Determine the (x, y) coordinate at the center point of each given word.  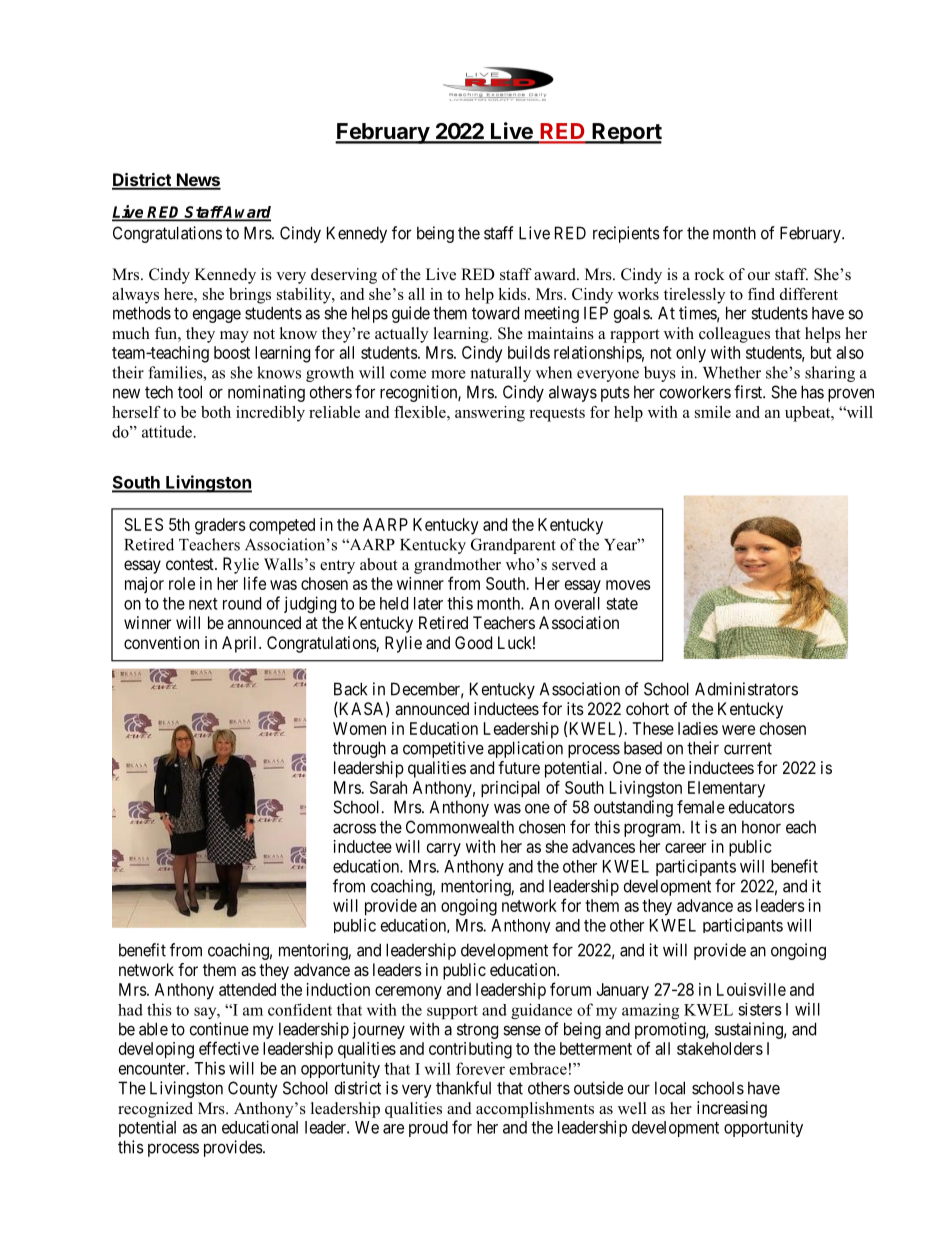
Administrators (746, 689)
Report (626, 133)
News (198, 181)
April (241, 644)
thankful (463, 1088)
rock (710, 274)
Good (473, 642)
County (253, 1089)
